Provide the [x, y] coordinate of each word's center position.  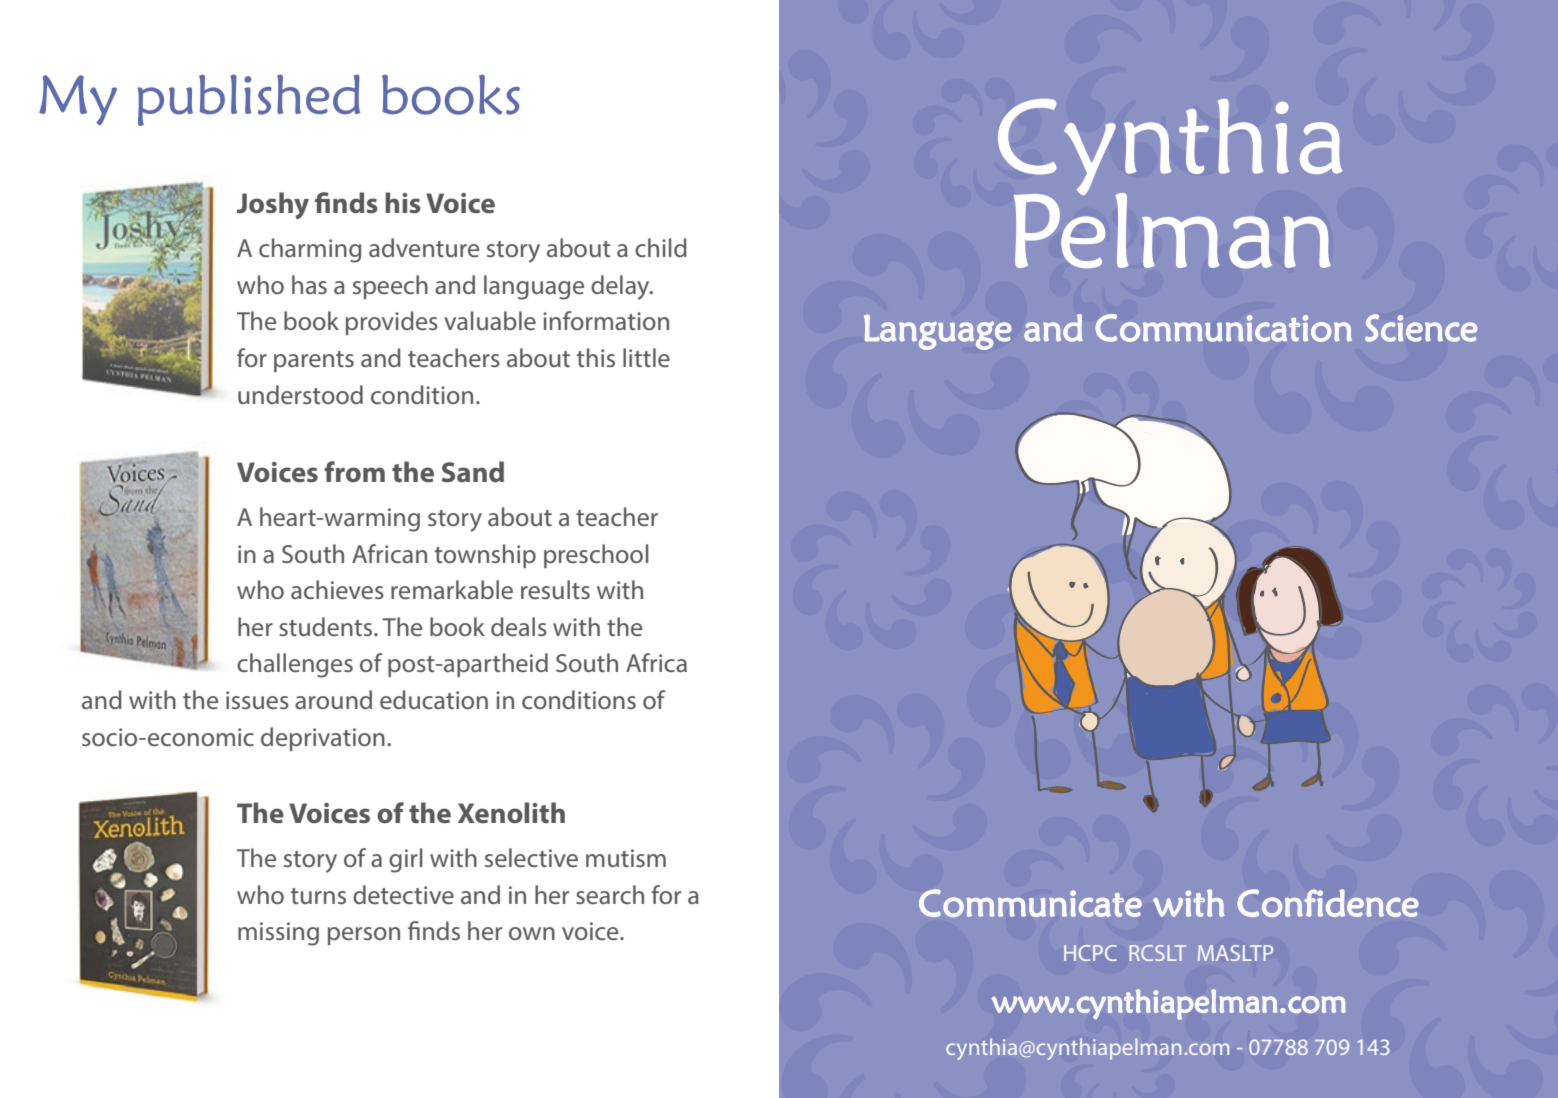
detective [403, 894]
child [661, 247]
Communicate [1030, 903]
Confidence [1328, 903]
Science [1421, 328]
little [646, 357]
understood [300, 394]
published [248, 100]
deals [519, 626]
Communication [1223, 328]
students [327, 626]
